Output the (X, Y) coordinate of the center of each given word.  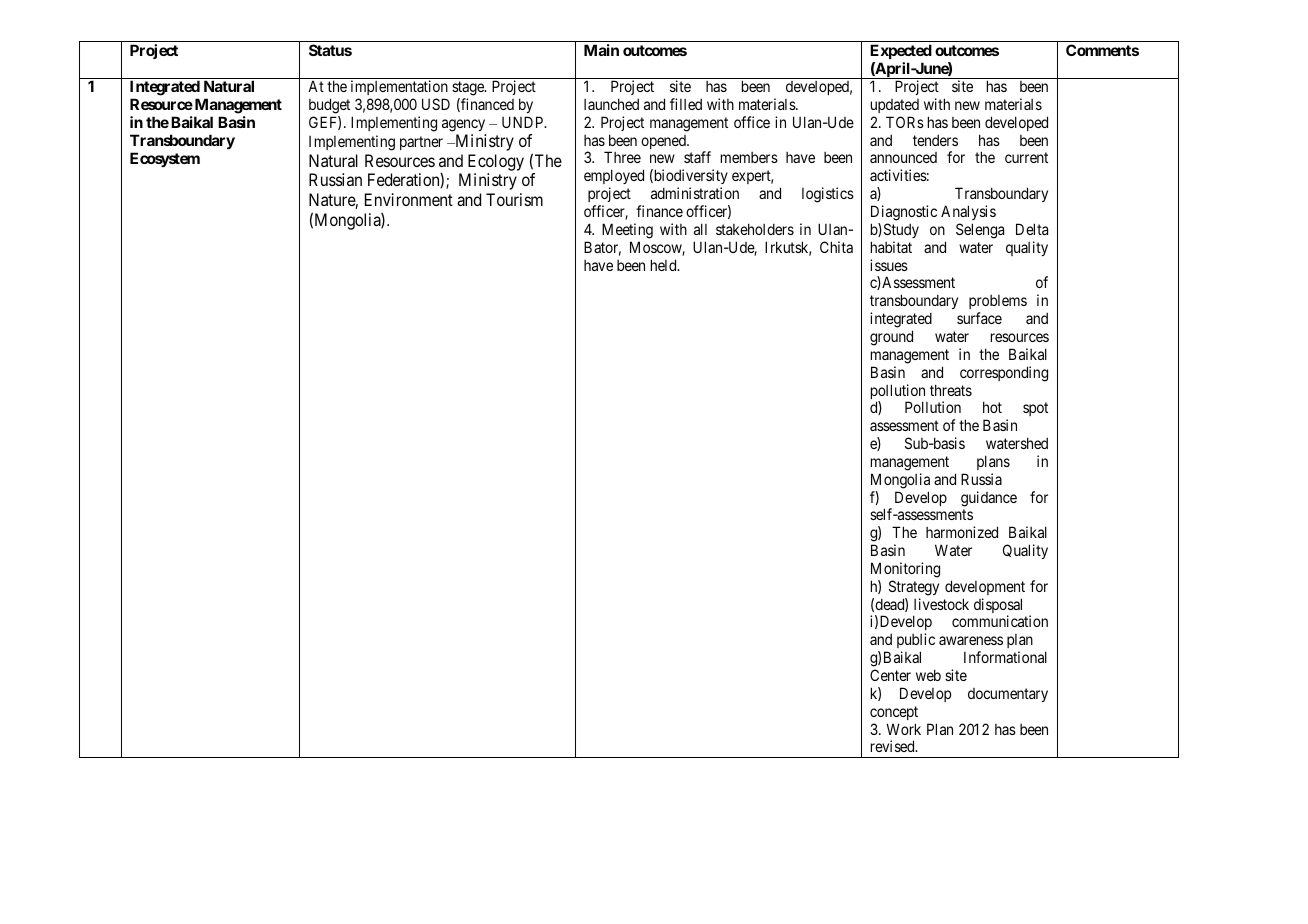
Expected (901, 51)
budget (329, 106)
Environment (409, 199)
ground (891, 338)
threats (951, 390)
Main (601, 50)
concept (894, 713)
